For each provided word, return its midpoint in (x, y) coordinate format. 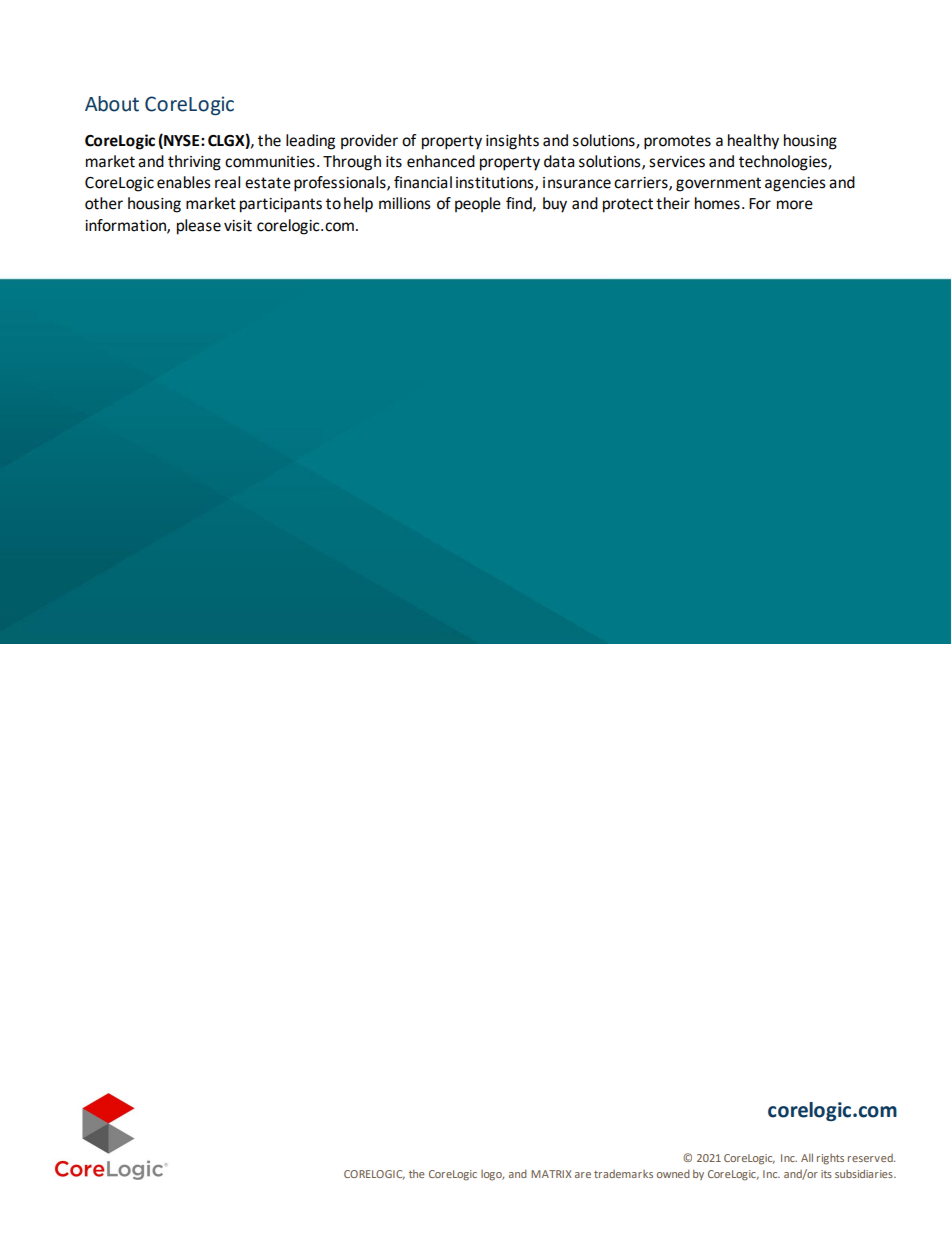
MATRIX (551, 1174)
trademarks (623, 1174)
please (199, 227)
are (583, 1175)
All (807, 1157)
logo (492, 1175)
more (795, 205)
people (478, 204)
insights (512, 142)
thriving (194, 163)
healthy (753, 142)
